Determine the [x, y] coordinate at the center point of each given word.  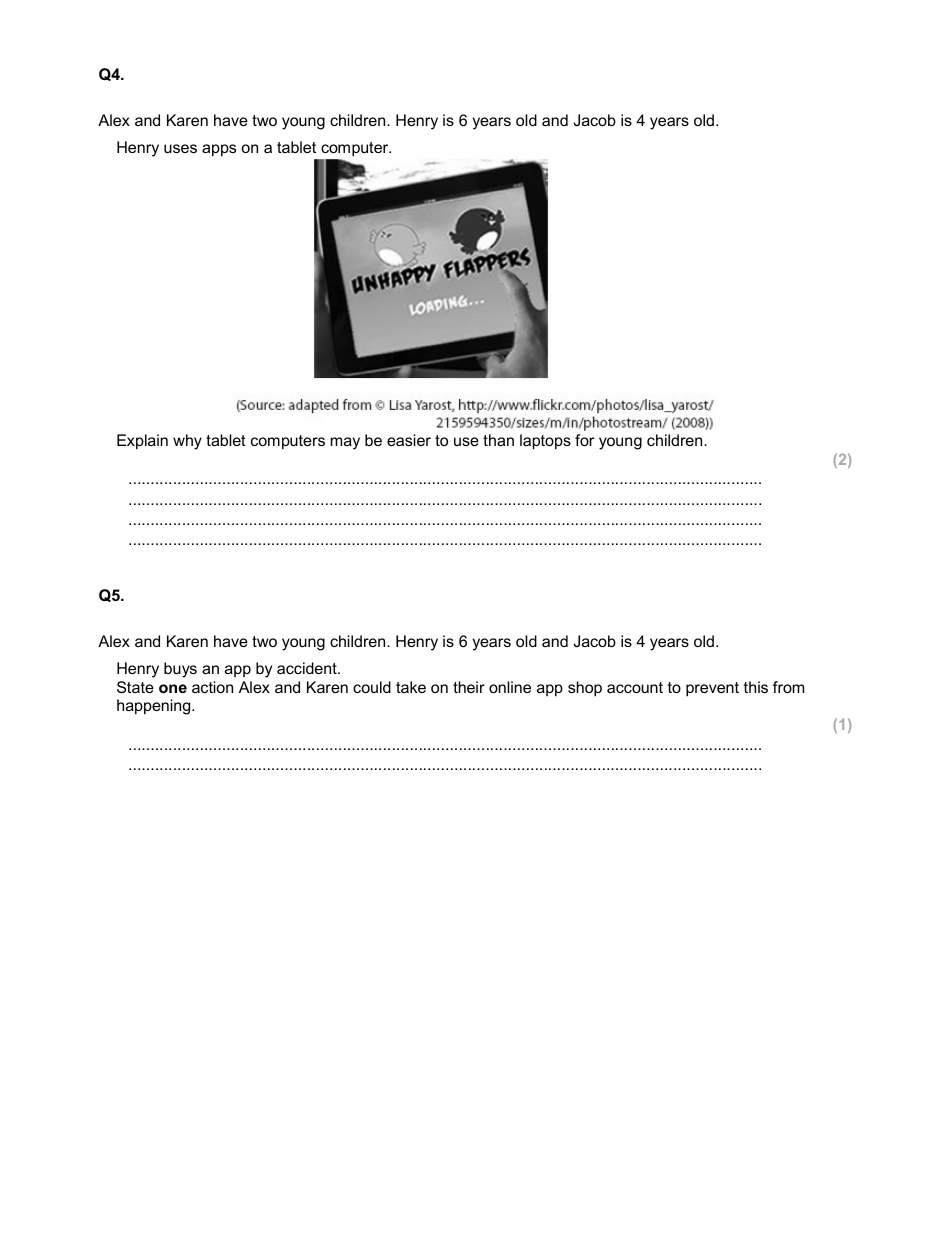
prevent [712, 689]
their [469, 687]
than [498, 440]
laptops [545, 442]
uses [180, 148]
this [756, 687]
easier [409, 440]
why [187, 442]
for [584, 440]
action [212, 687]
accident [308, 668]
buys [180, 670]
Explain [142, 442]
